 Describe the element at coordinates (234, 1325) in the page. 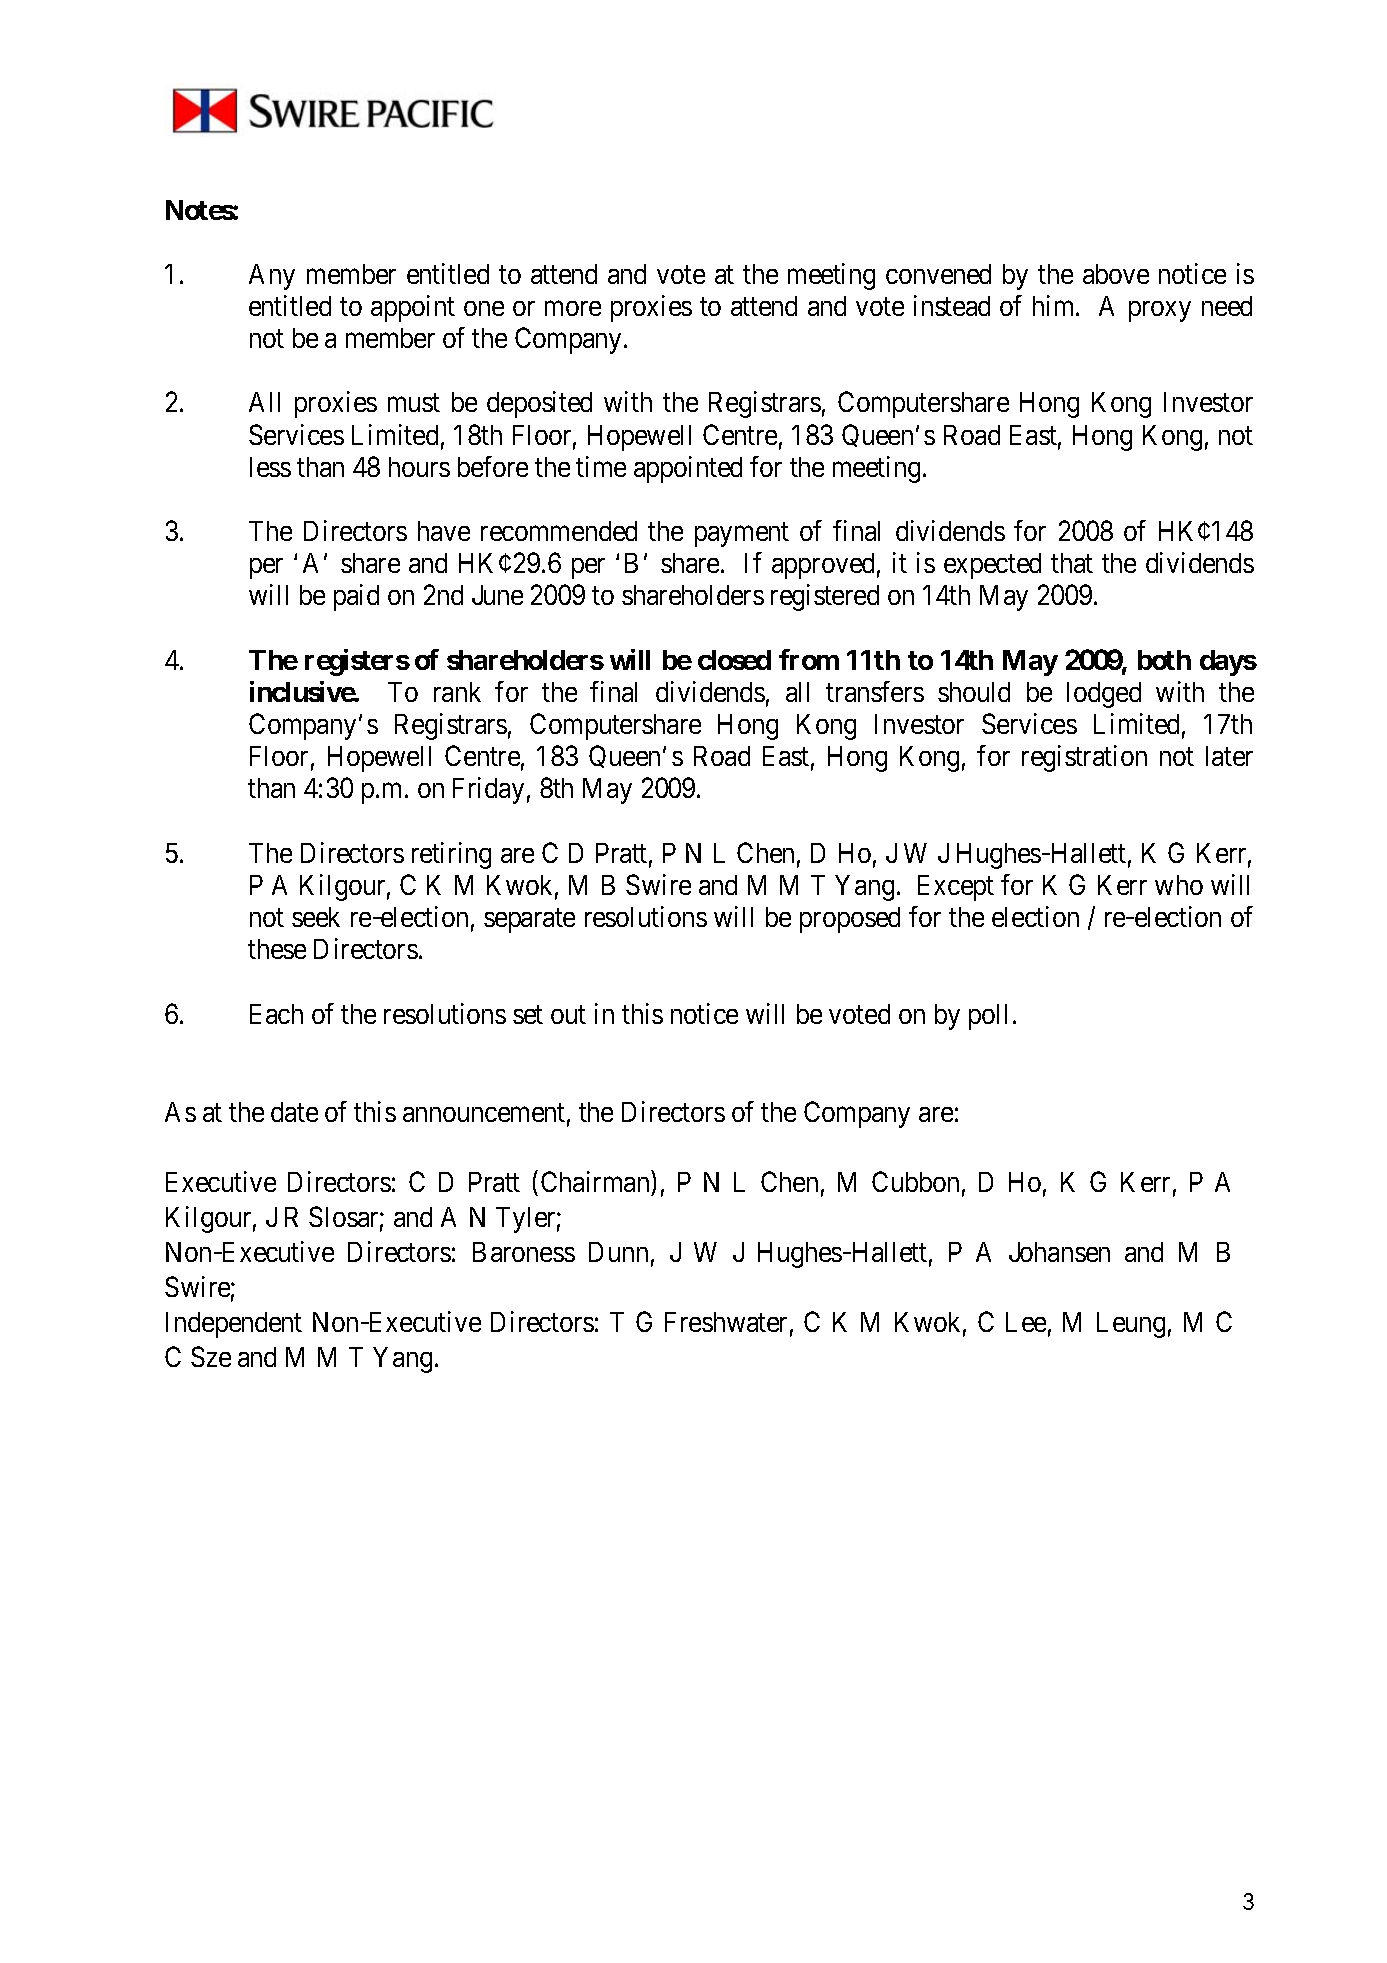

I see `Independent` at that location.
